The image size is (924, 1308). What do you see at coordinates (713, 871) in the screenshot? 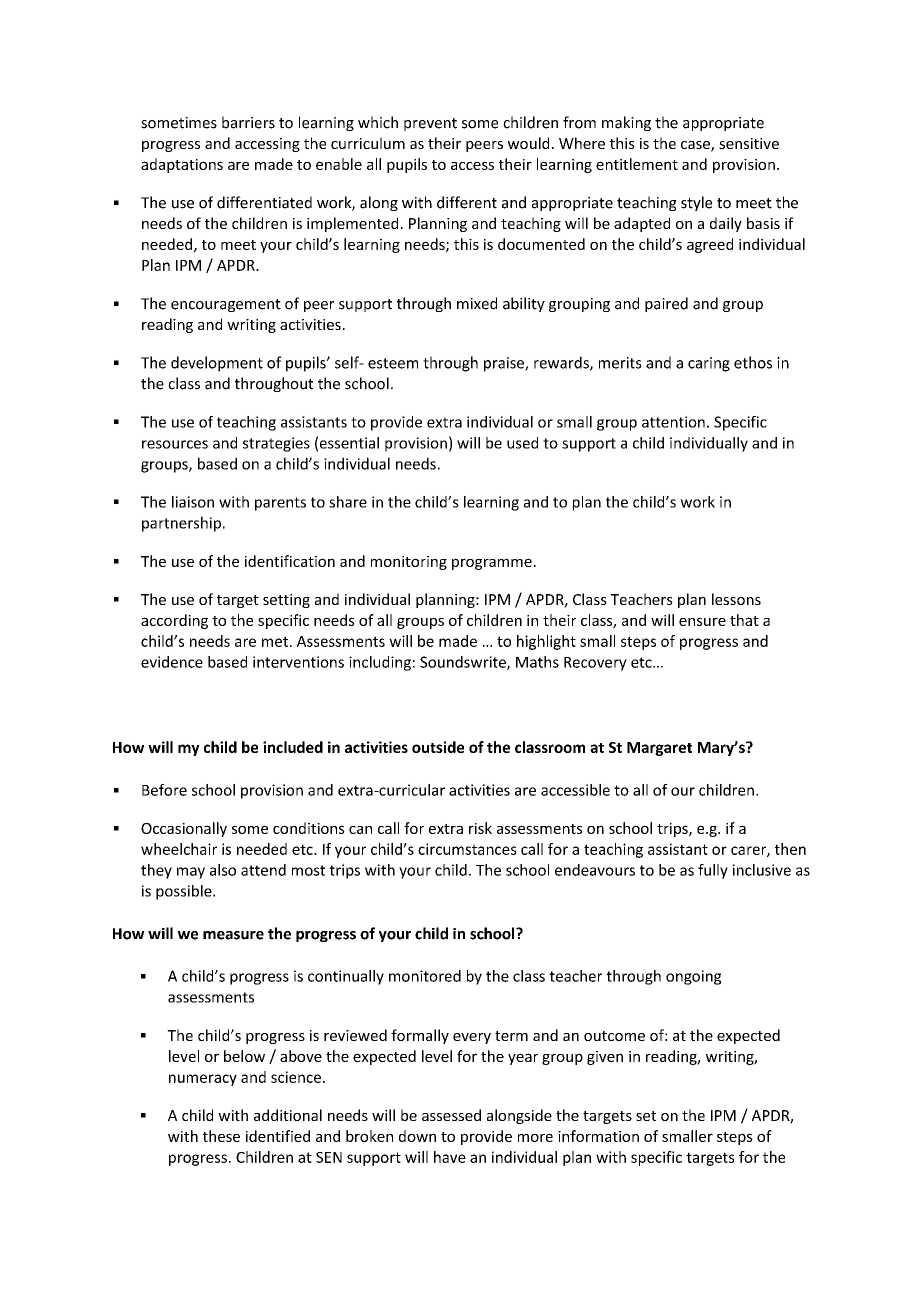
I see `fully` at bounding box center [713, 871].
